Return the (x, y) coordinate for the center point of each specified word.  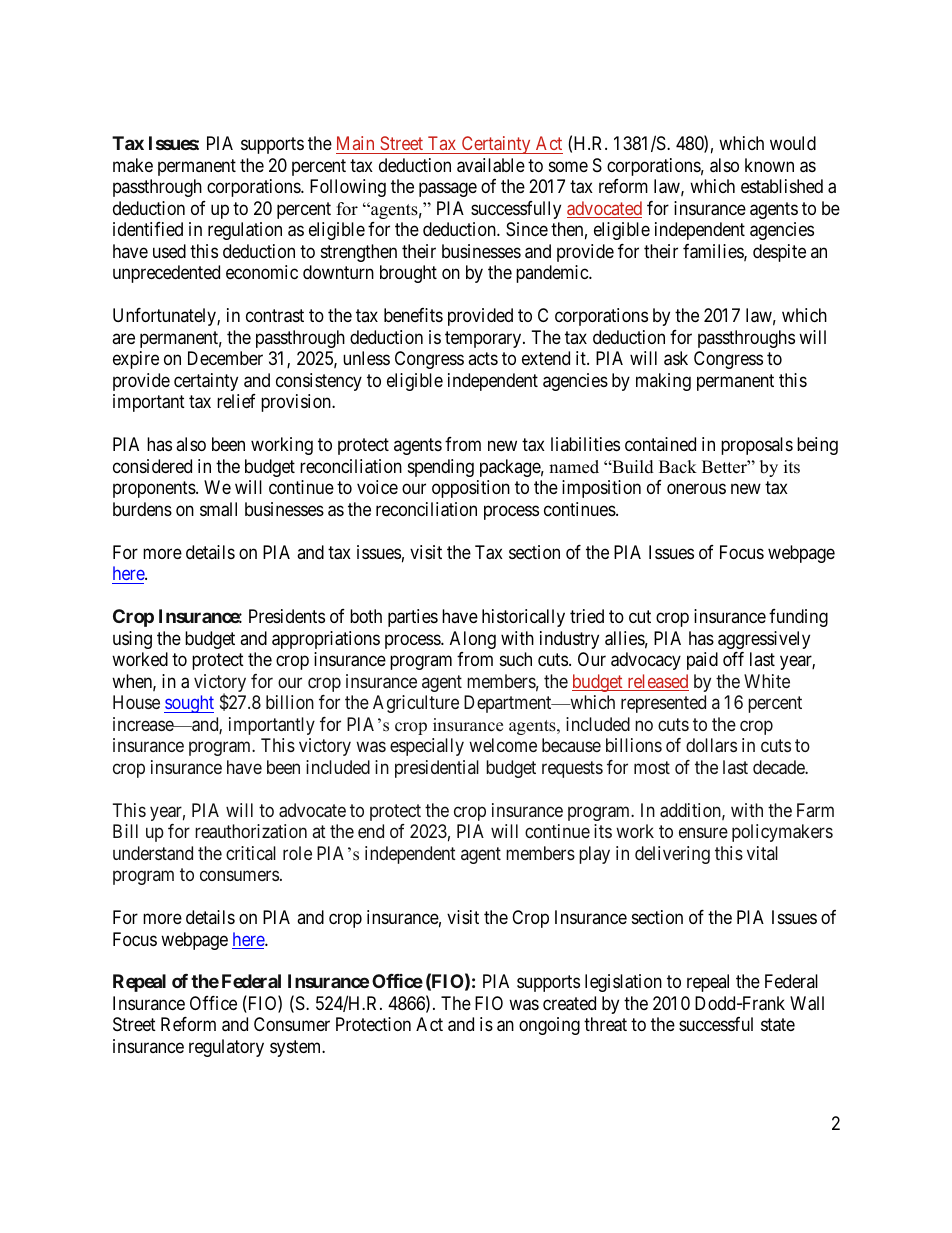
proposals (757, 446)
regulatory (226, 1048)
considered (152, 466)
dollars (711, 745)
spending (441, 468)
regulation (245, 231)
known (769, 165)
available (491, 165)
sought (189, 704)
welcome (503, 745)
